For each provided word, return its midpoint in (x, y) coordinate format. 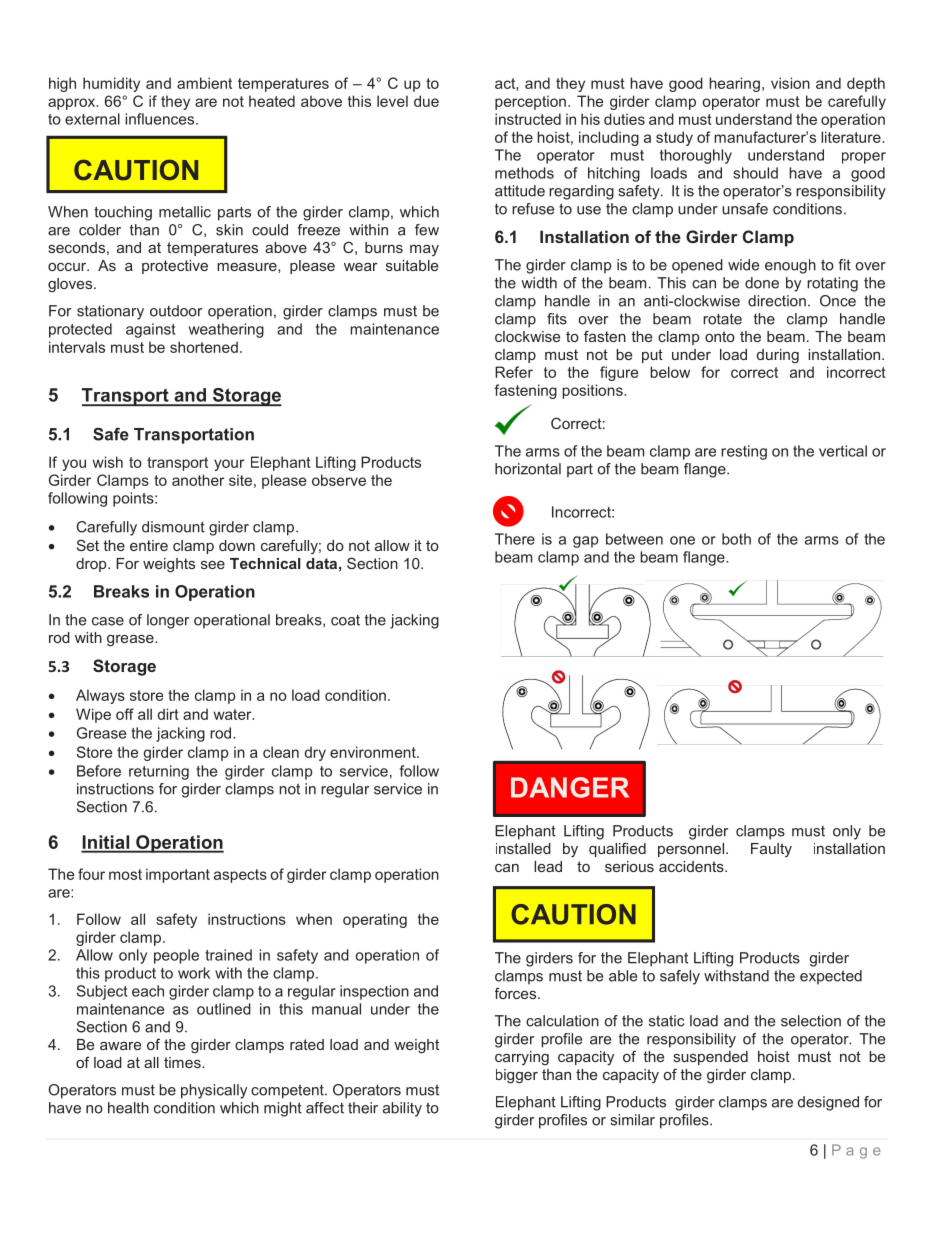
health (128, 1108)
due (426, 101)
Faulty (771, 850)
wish (108, 462)
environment (374, 752)
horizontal (528, 469)
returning (159, 772)
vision (790, 83)
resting (744, 452)
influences (161, 119)
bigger (517, 1076)
